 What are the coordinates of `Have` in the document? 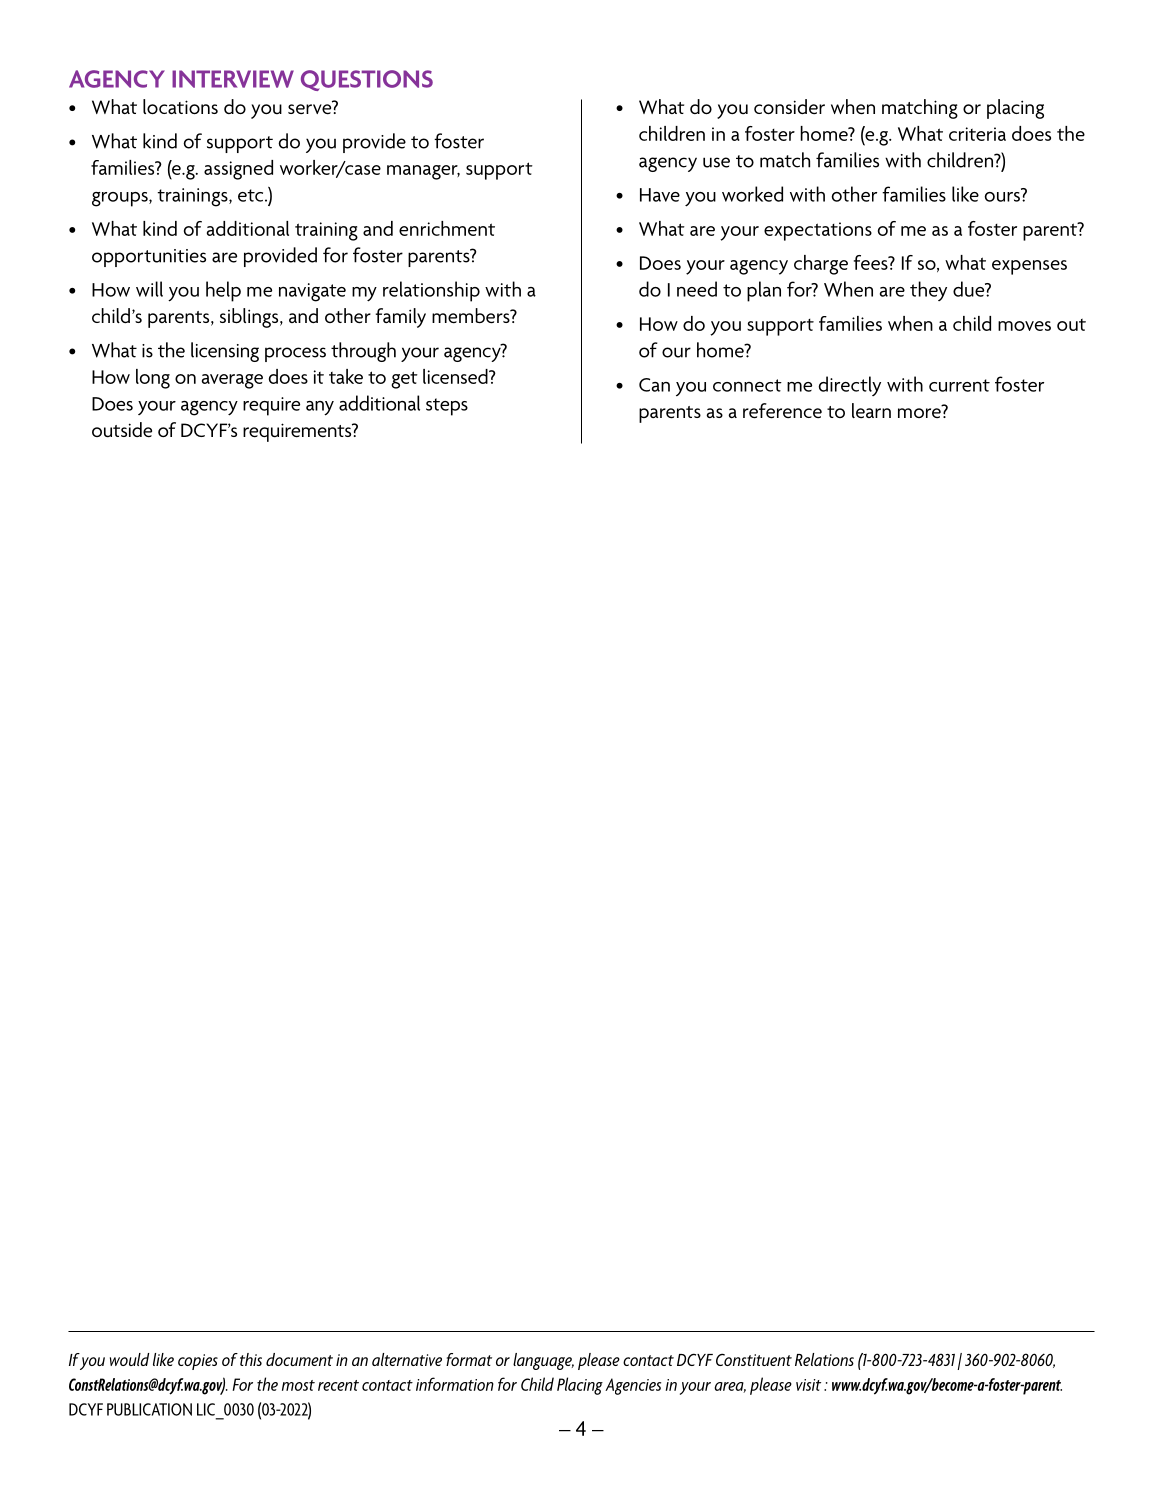 It's located at (660, 195).
